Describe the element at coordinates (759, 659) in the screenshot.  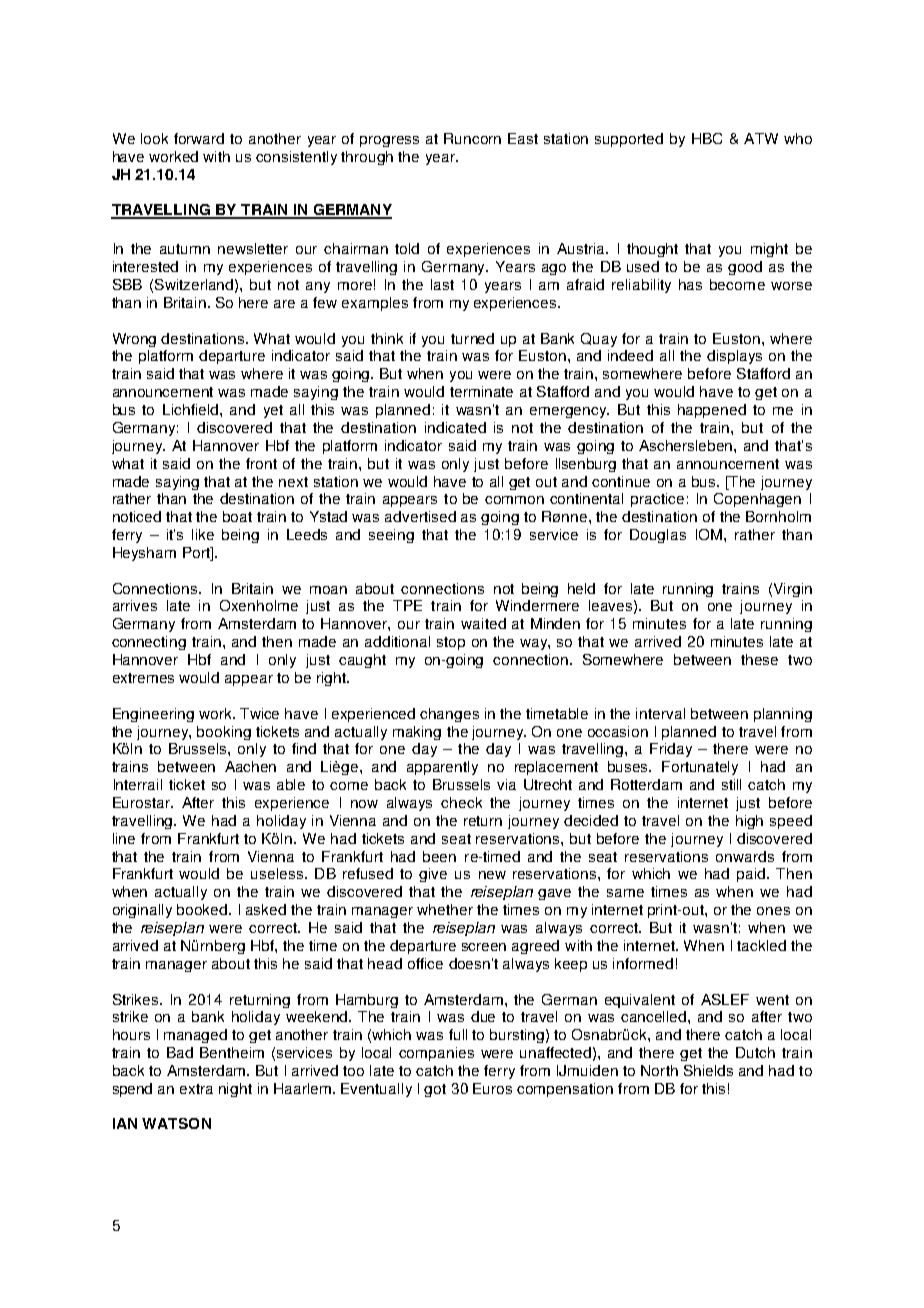
I see `these` at that location.
